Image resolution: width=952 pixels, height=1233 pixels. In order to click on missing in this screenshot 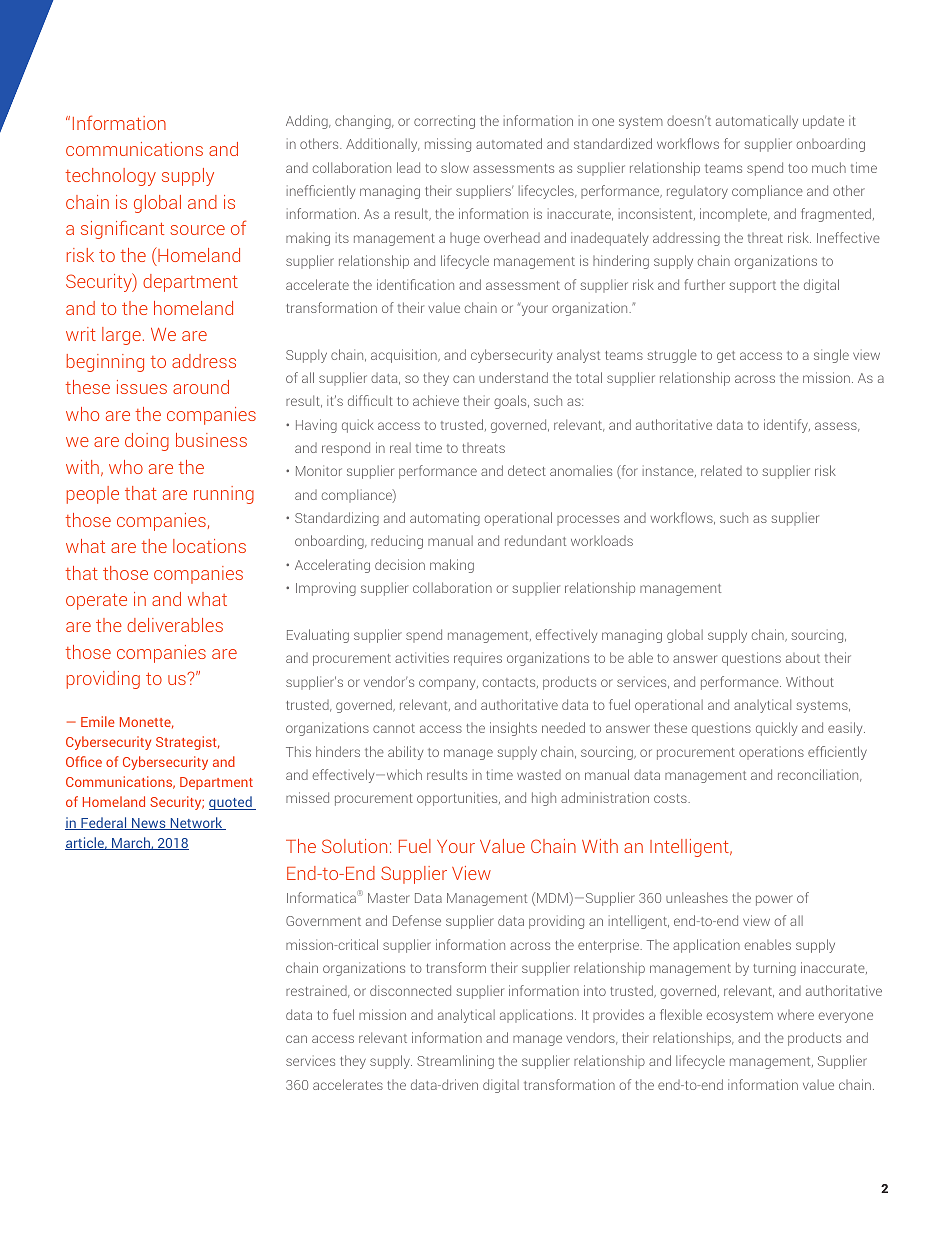, I will do `click(448, 145)`.
